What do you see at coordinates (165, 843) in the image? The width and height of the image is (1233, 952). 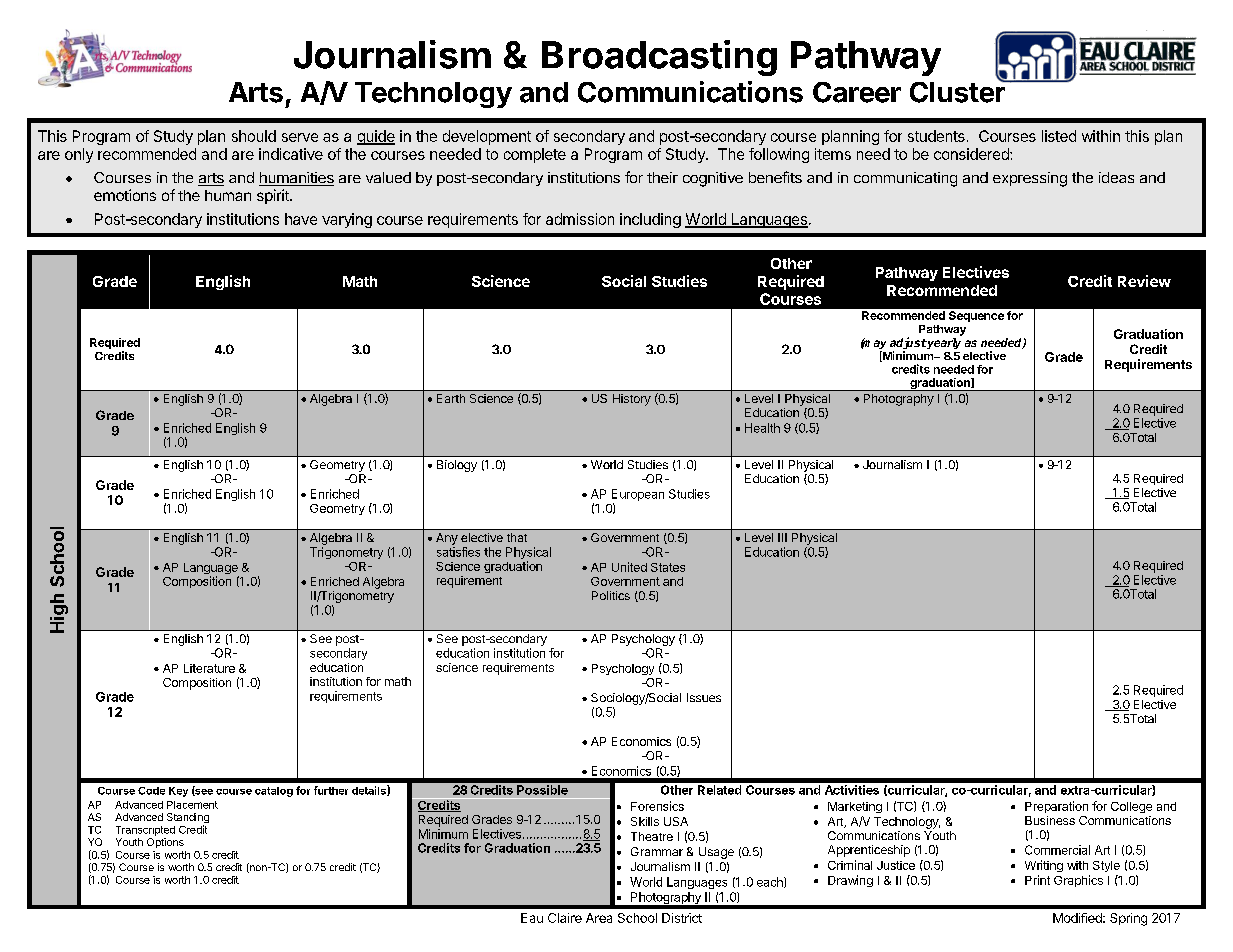 I see `Options` at bounding box center [165, 843].
